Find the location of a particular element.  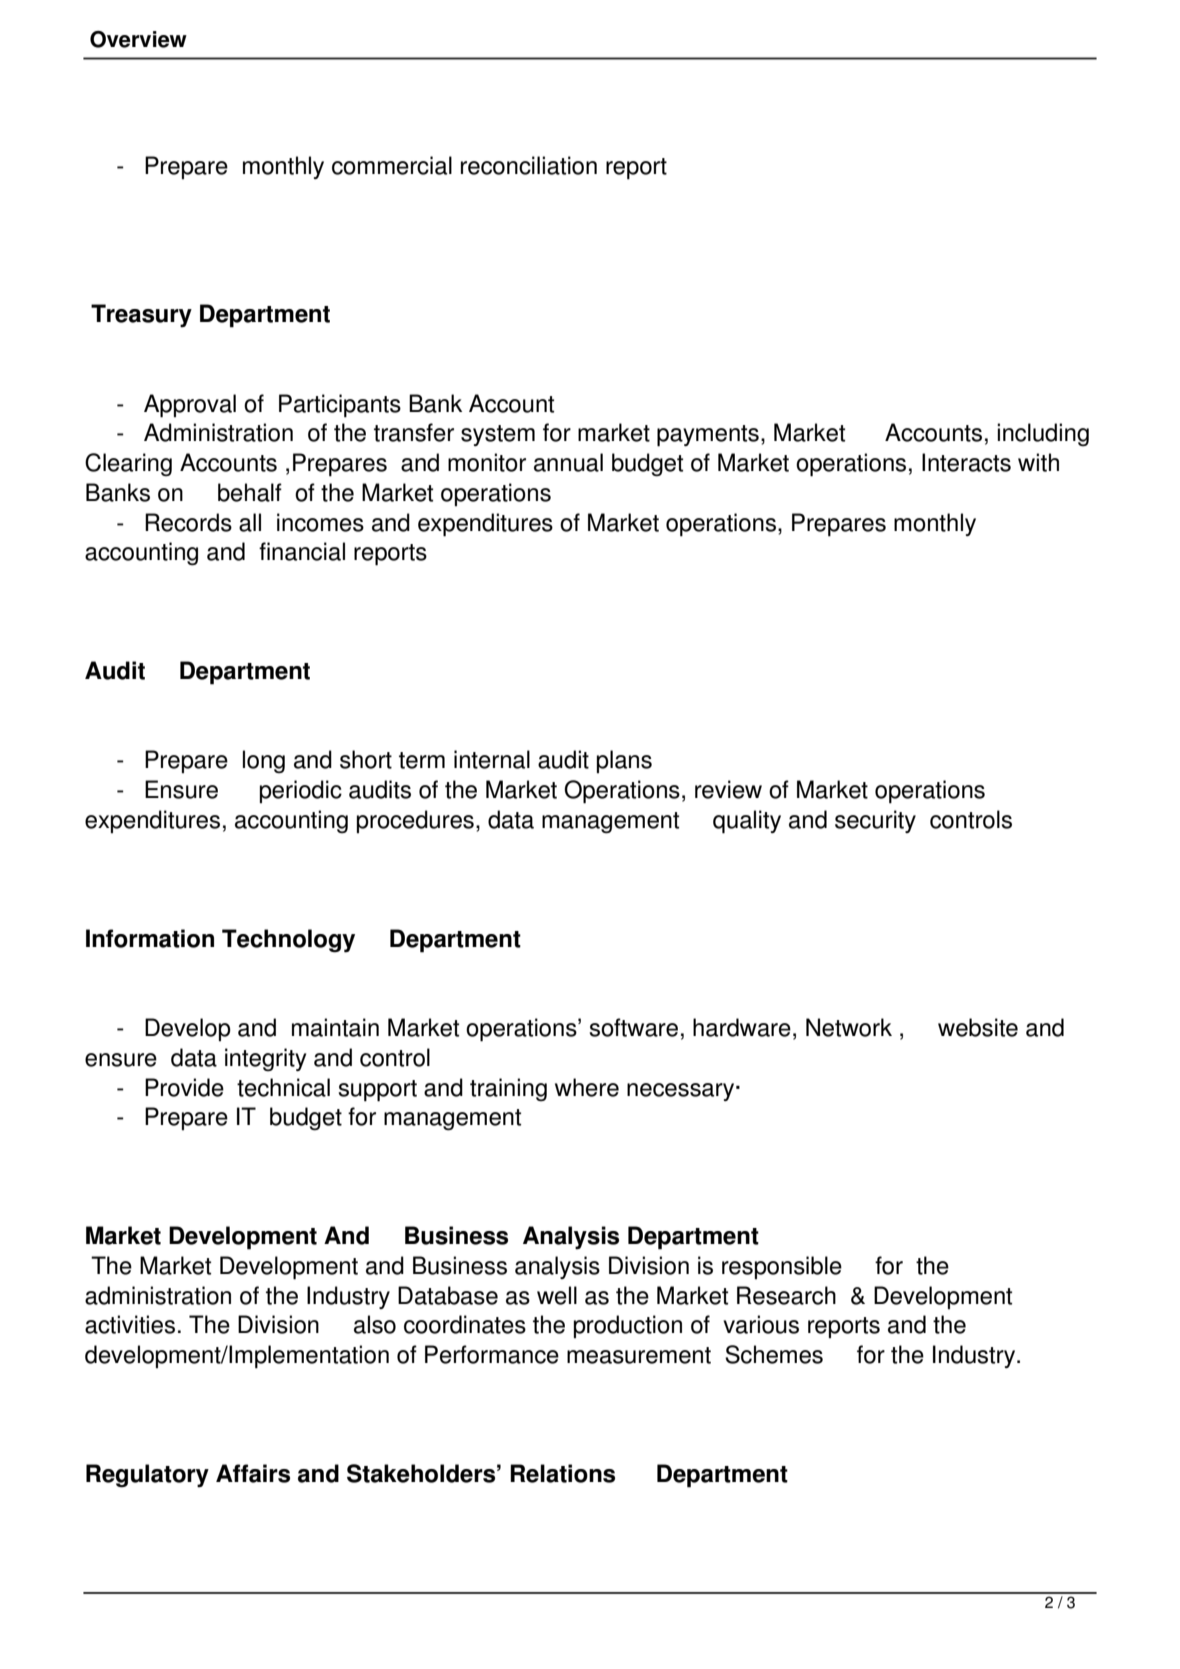

all is located at coordinates (250, 522).
